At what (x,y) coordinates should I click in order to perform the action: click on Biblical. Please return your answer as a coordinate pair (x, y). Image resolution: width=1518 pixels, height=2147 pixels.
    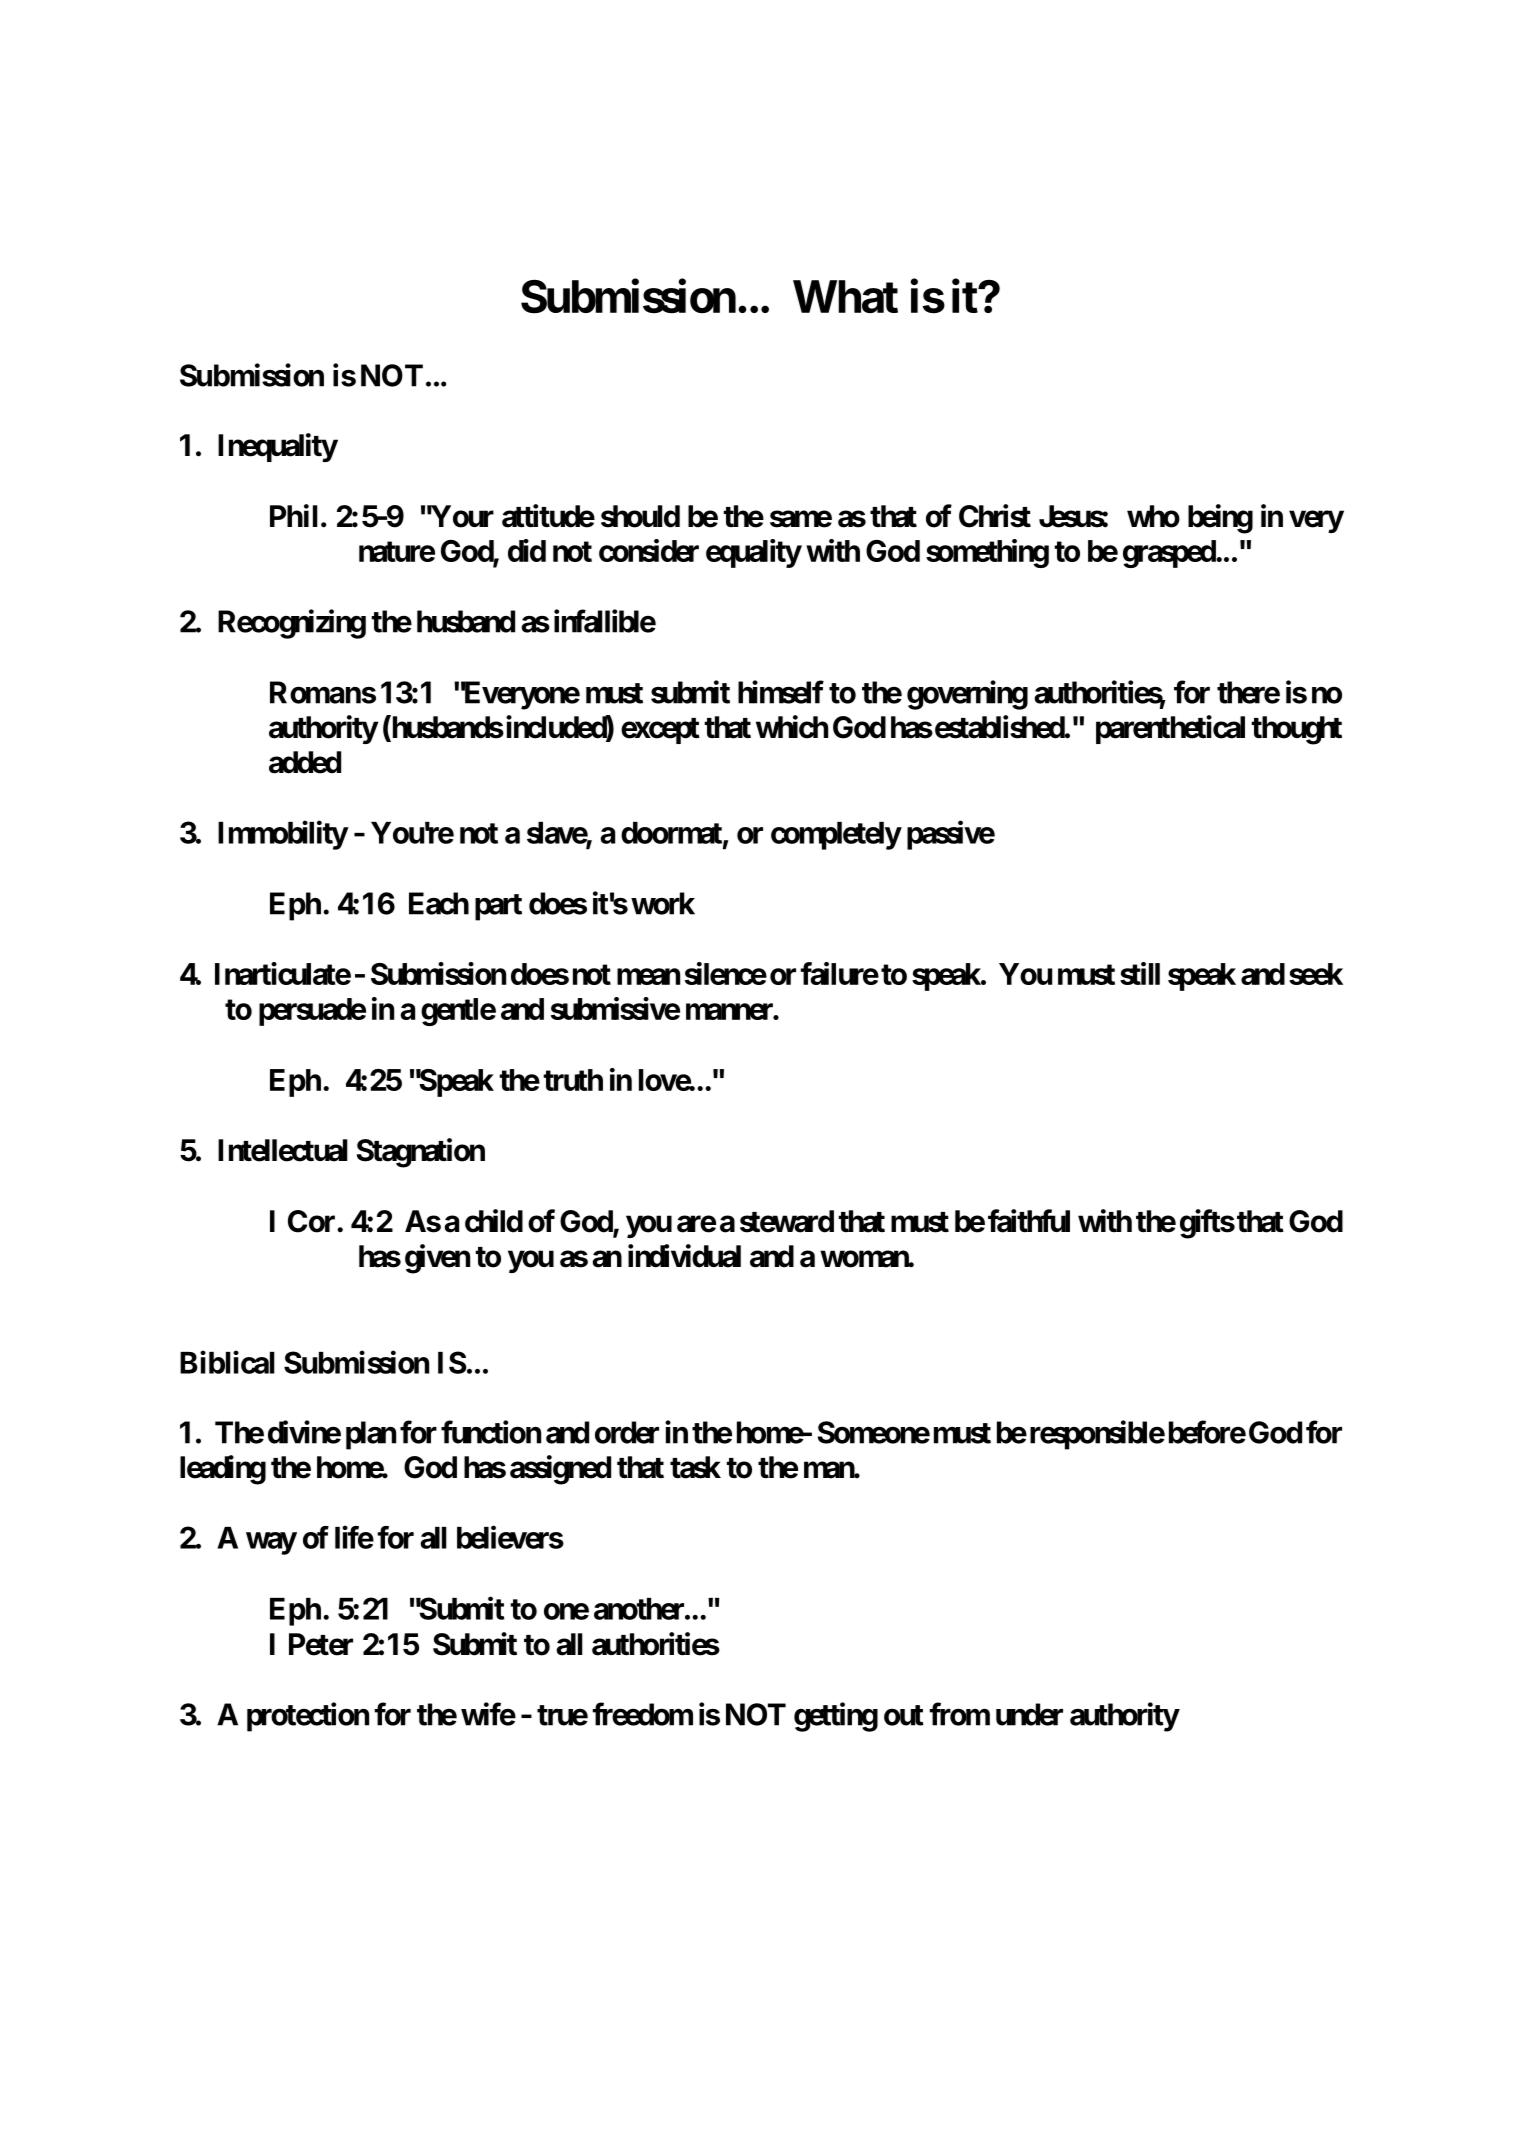
    Looking at the image, I should click on (227, 1362).
